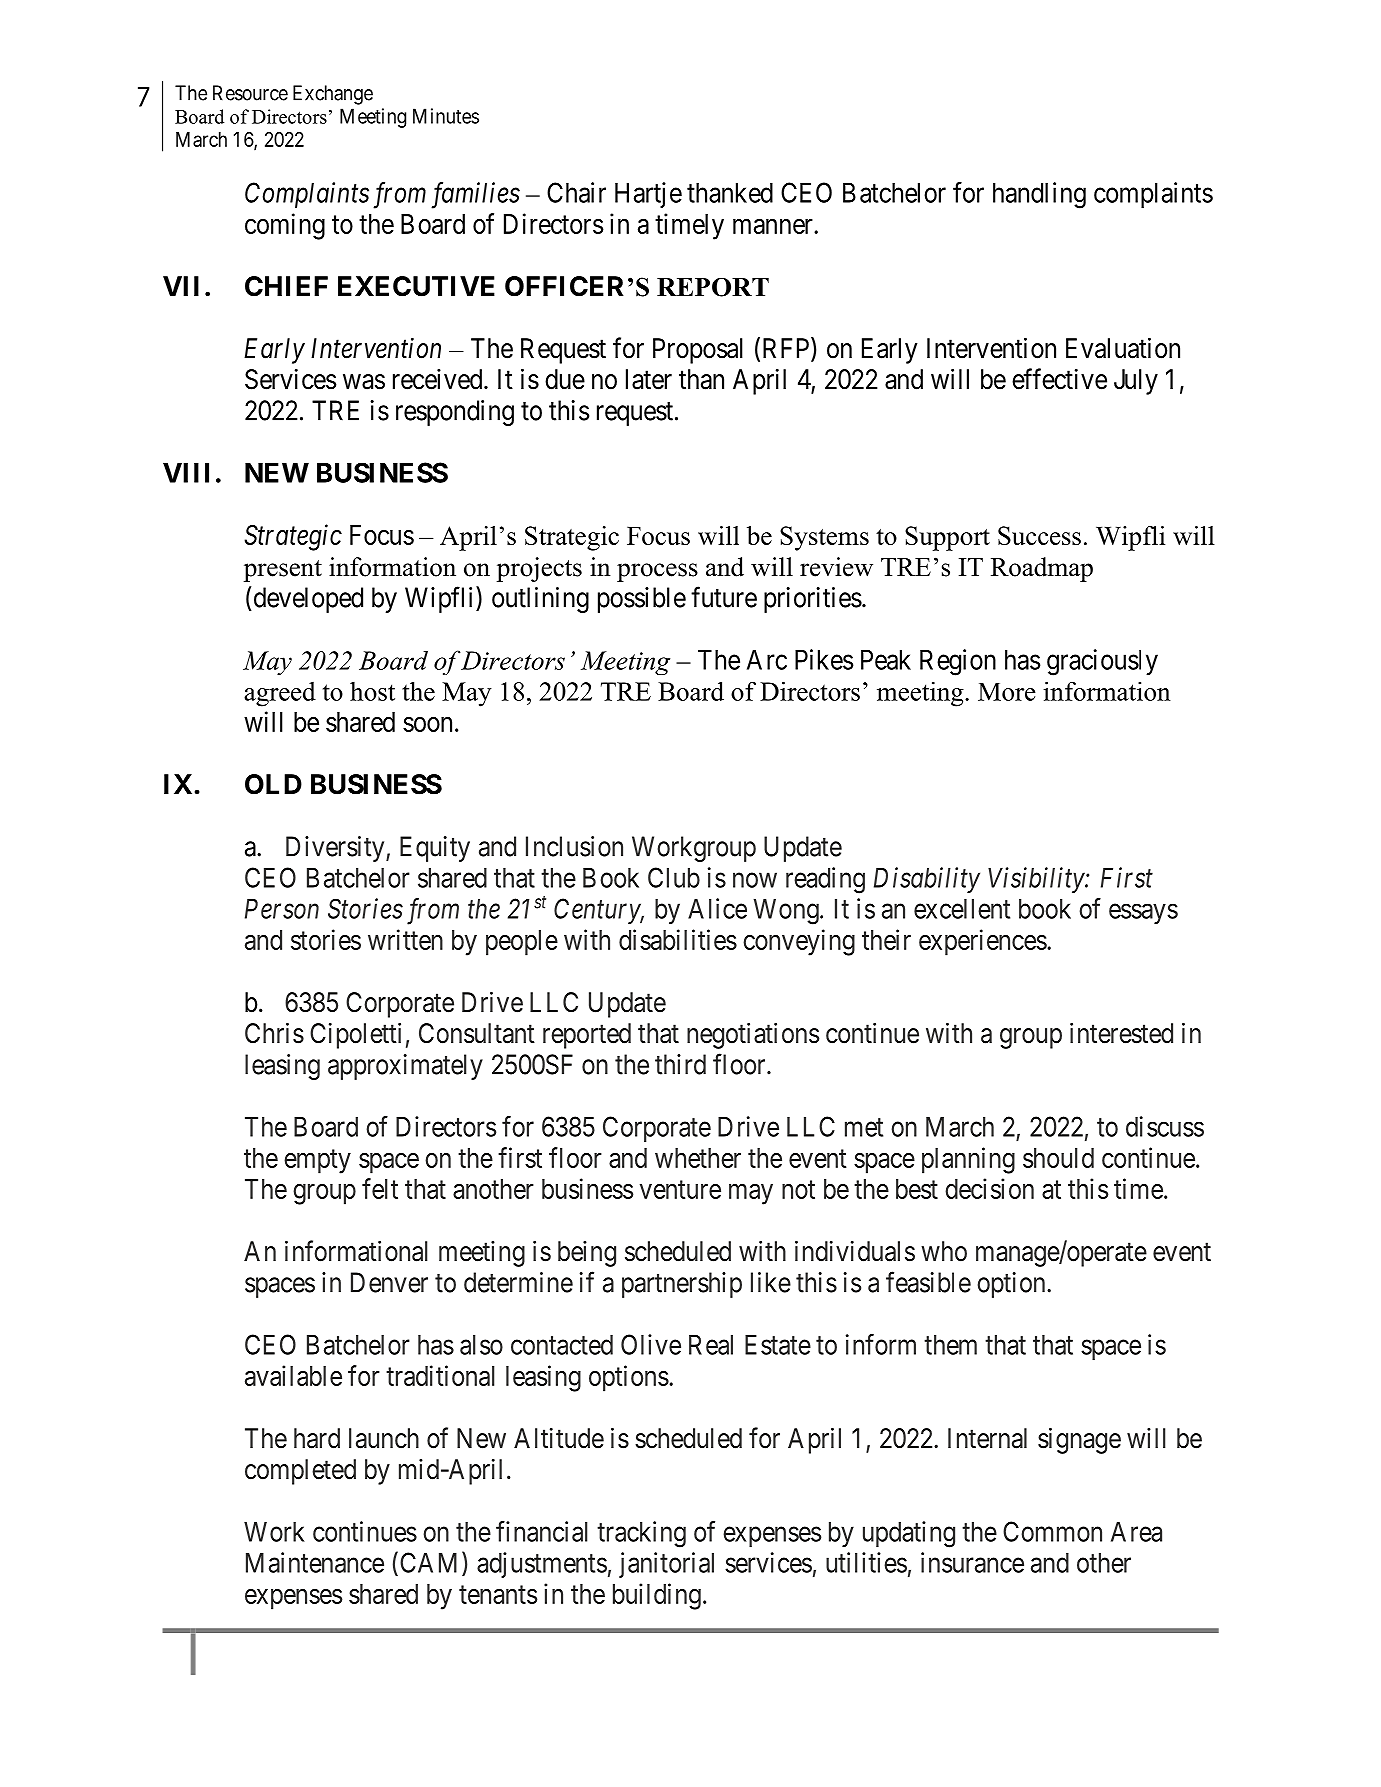 This screenshot has height=1787, width=1381. What do you see at coordinates (315, 1562) in the screenshot?
I see `Maintenance` at bounding box center [315, 1562].
